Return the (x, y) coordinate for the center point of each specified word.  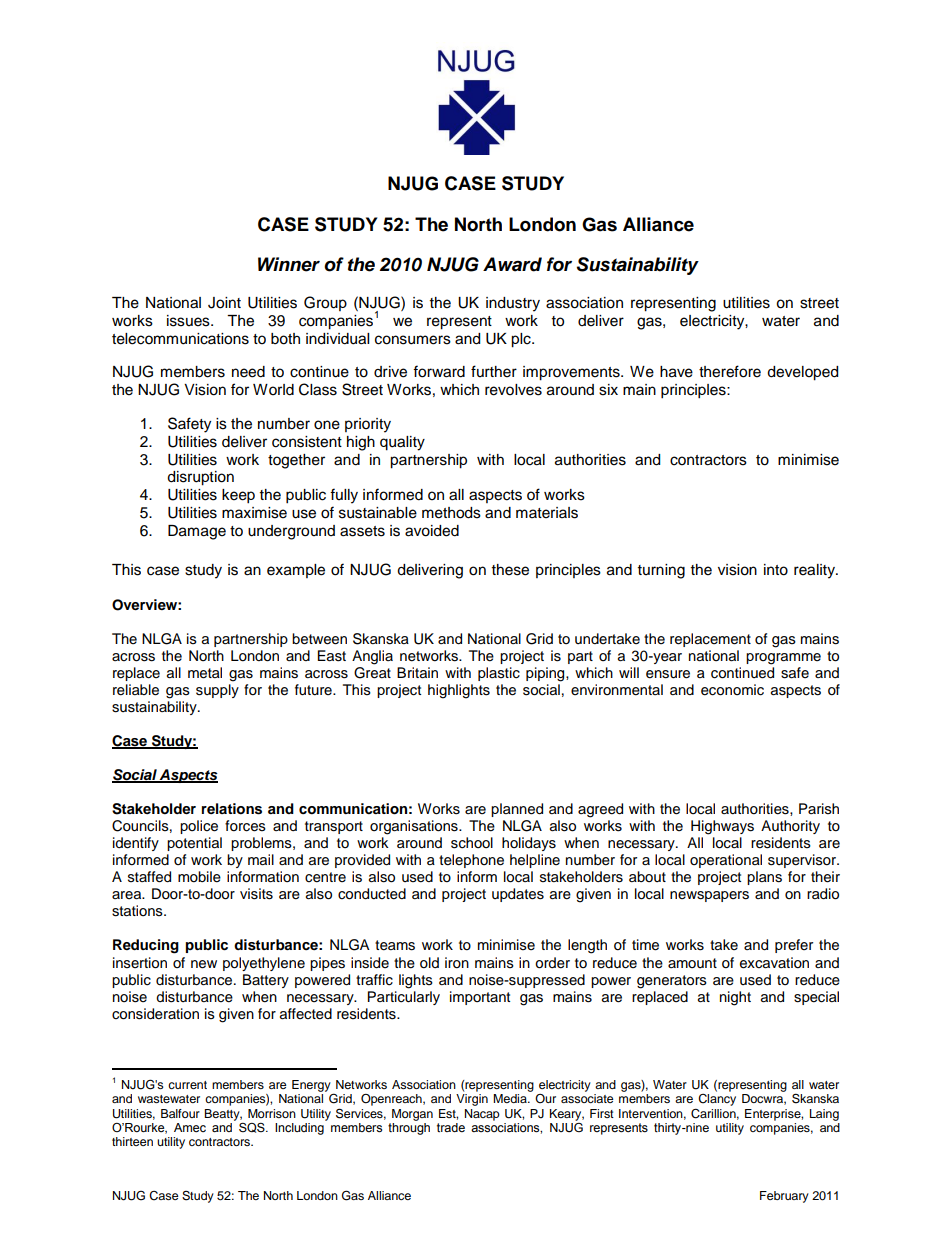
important (480, 998)
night (735, 998)
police (199, 827)
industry (513, 304)
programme (783, 659)
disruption (200, 478)
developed (802, 373)
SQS (253, 1128)
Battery (266, 981)
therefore (730, 371)
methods (451, 513)
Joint (224, 303)
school (472, 843)
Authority (790, 827)
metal (205, 673)
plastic (499, 674)
